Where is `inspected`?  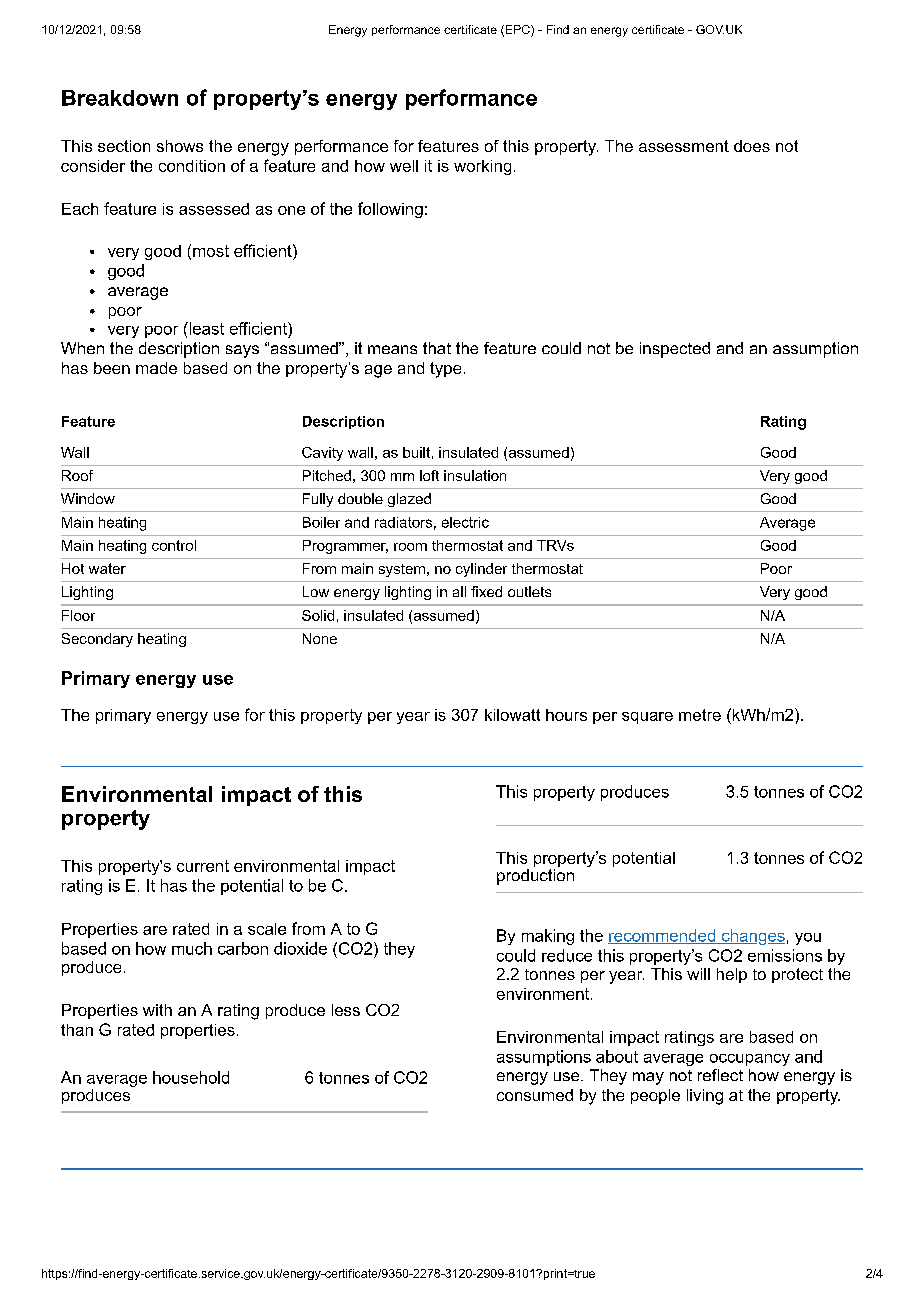 inspected is located at coordinates (675, 350).
